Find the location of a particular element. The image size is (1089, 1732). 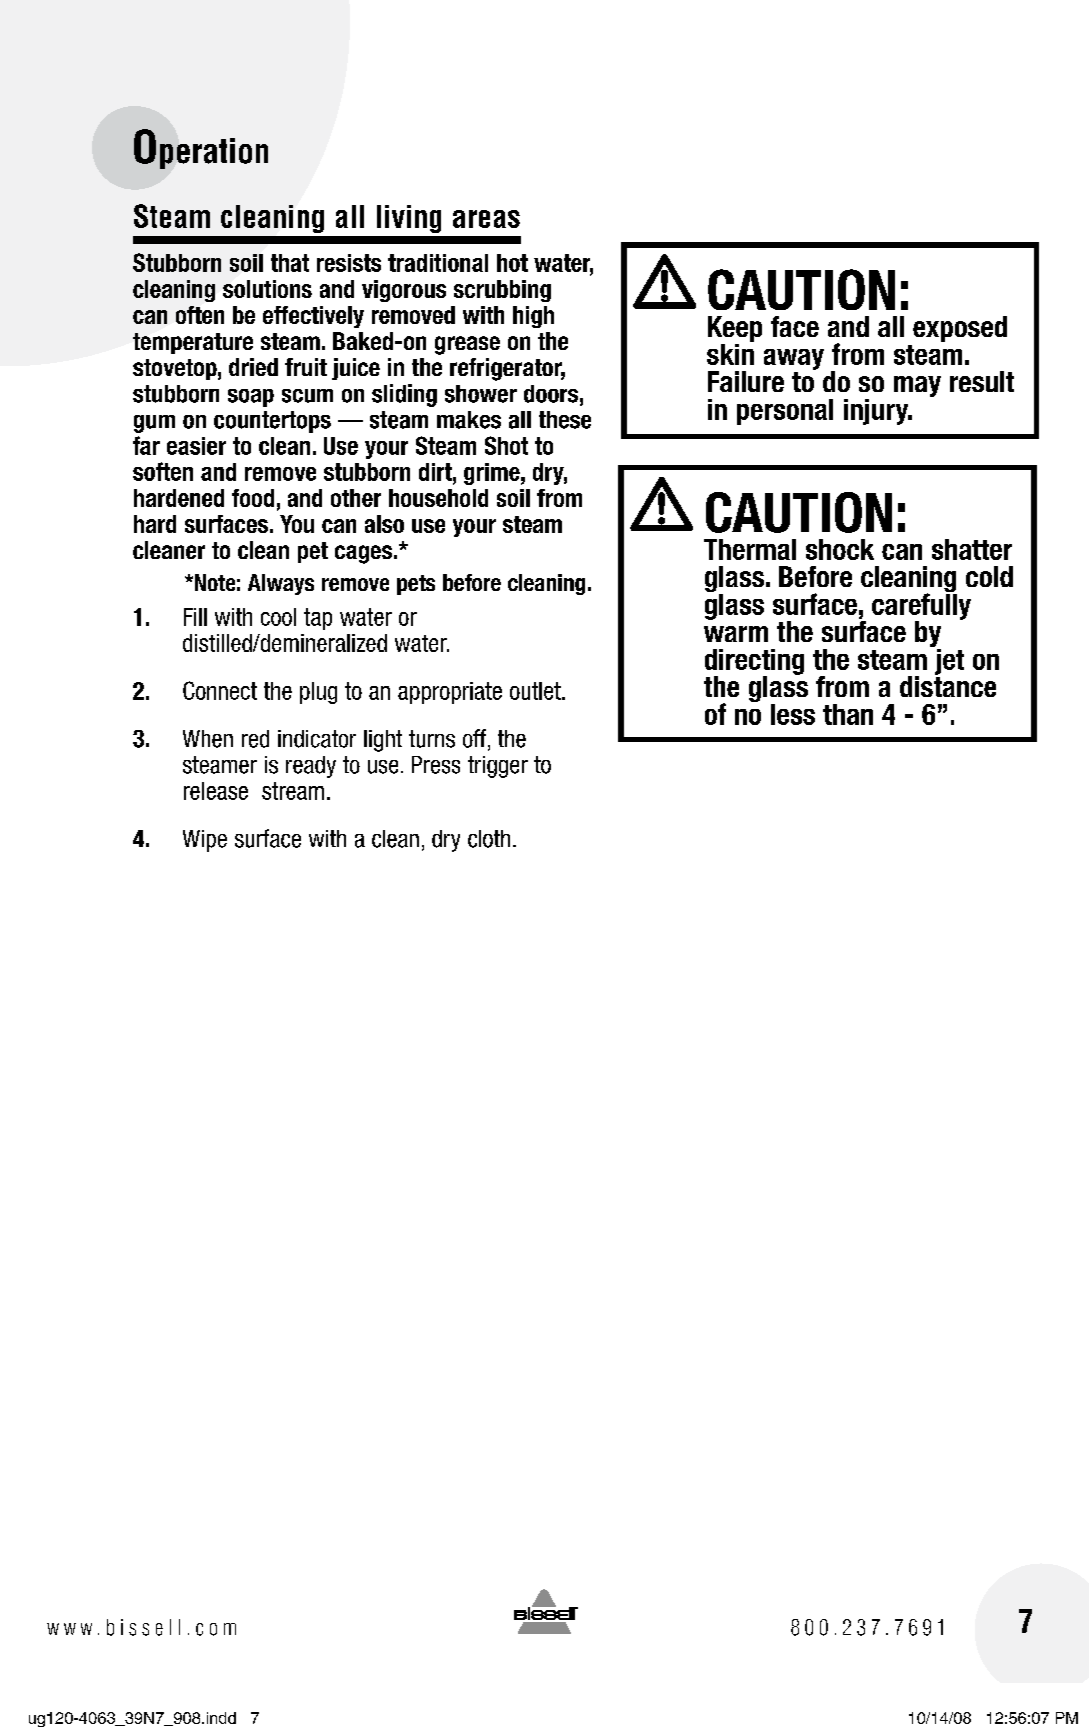

that is located at coordinates (290, 263).
